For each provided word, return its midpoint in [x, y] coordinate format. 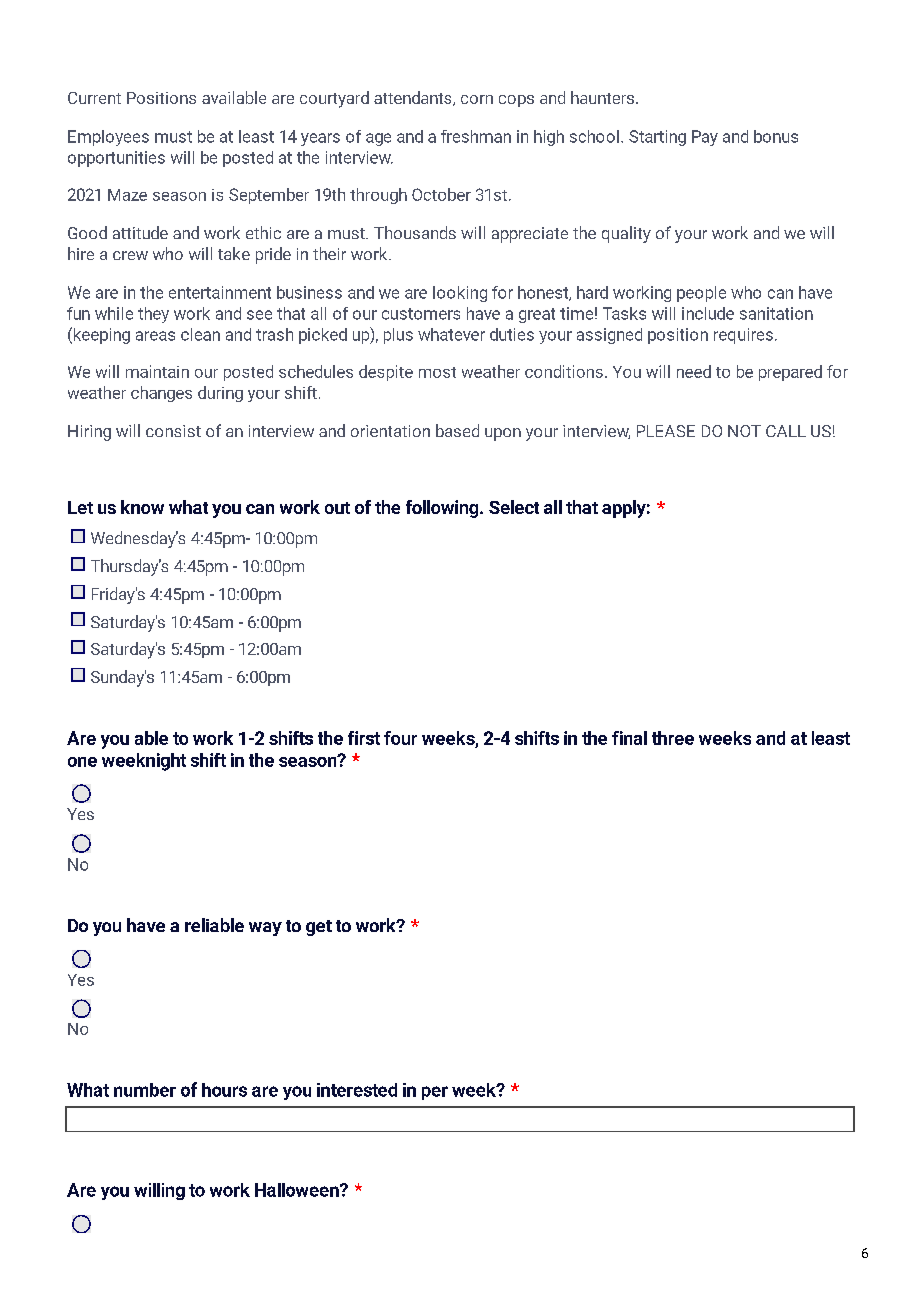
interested [357, 1090]
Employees [108, 138]
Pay [705, 138]
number [145, 1090]
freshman [476, 136]
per [435, 1093]
